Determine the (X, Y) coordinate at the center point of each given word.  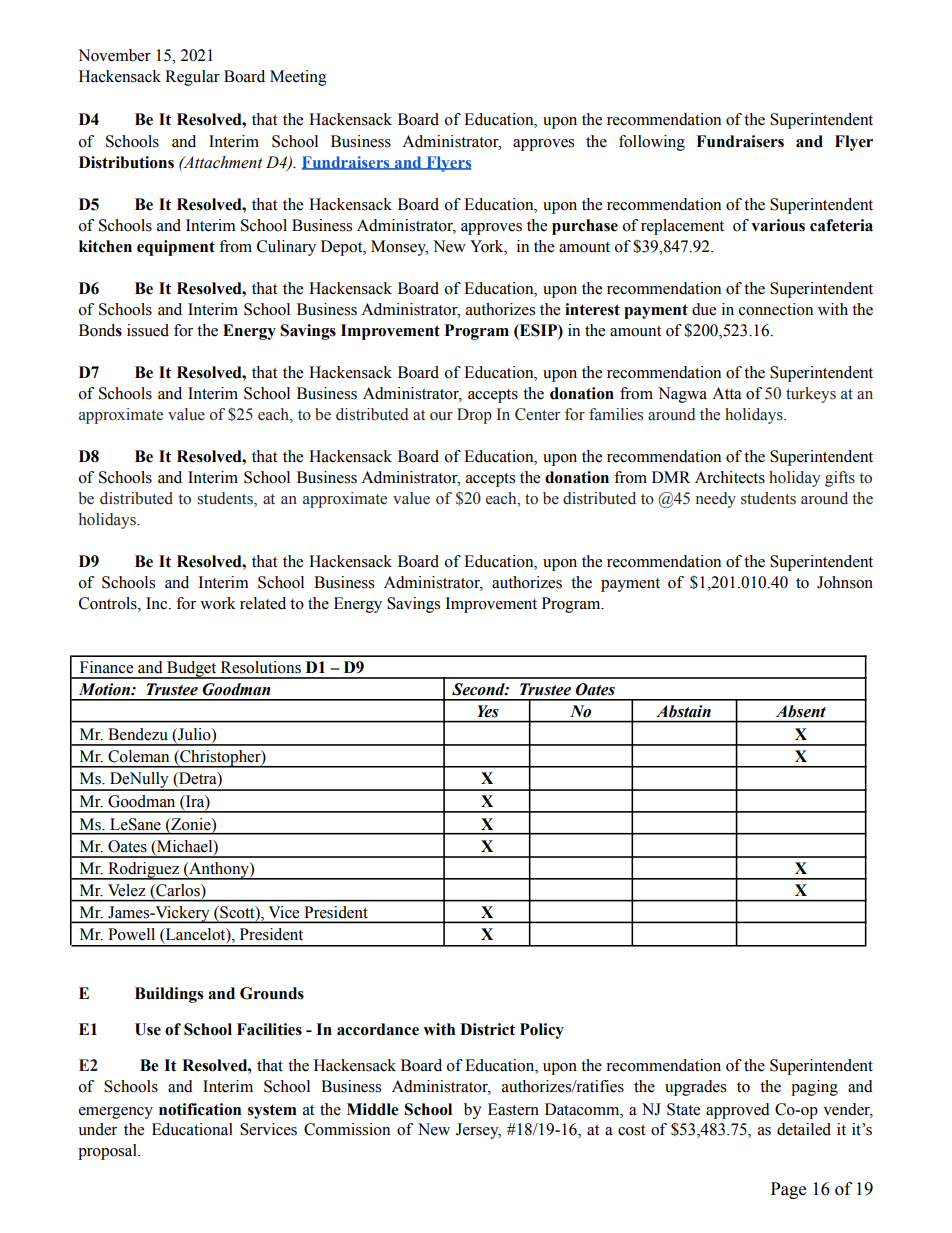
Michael (185, 846)
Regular (192, 78)
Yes (488, 711)
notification (200, 1109)
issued (148, 330)
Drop (474, 416)
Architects (730, 477)
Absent (801, 711)
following (652, 143)
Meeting (298, 78)
